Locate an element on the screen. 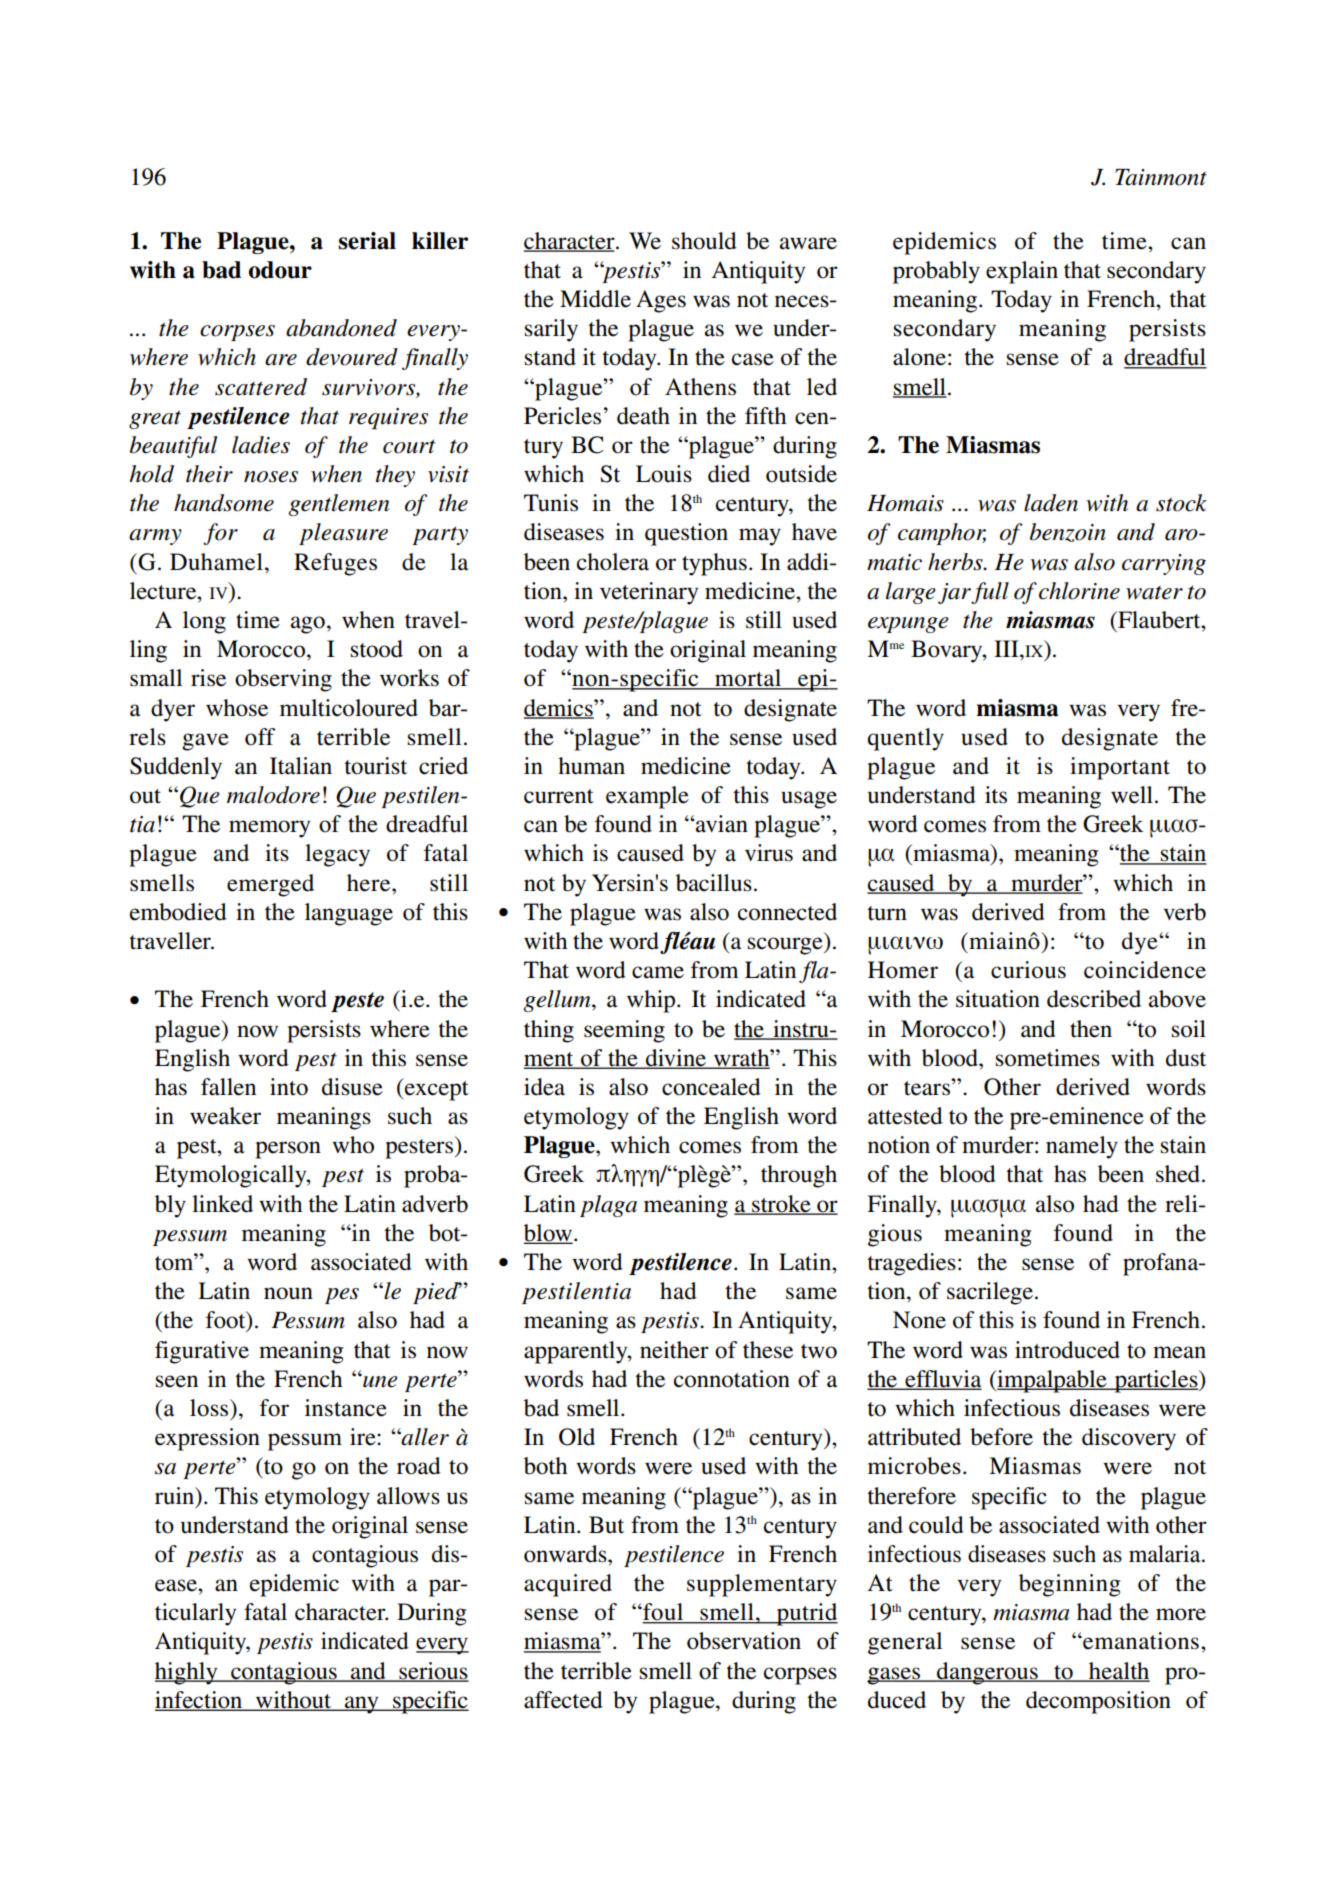 Image resolution: width=1336 pixels, height=1890 pixels. curious is located at coordinates (1028, 970).
